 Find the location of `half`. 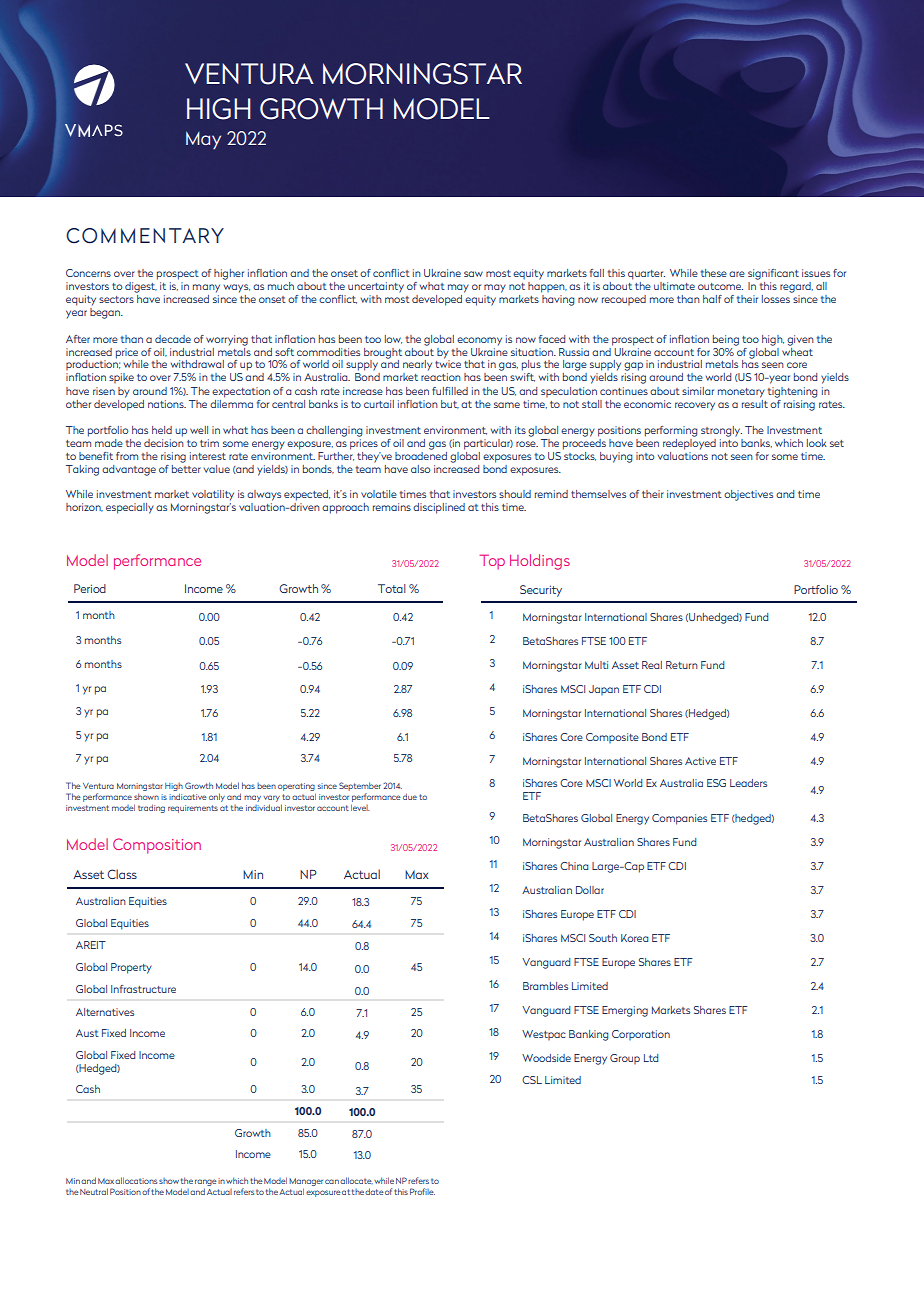

half is located at coordinates (712, 299).
